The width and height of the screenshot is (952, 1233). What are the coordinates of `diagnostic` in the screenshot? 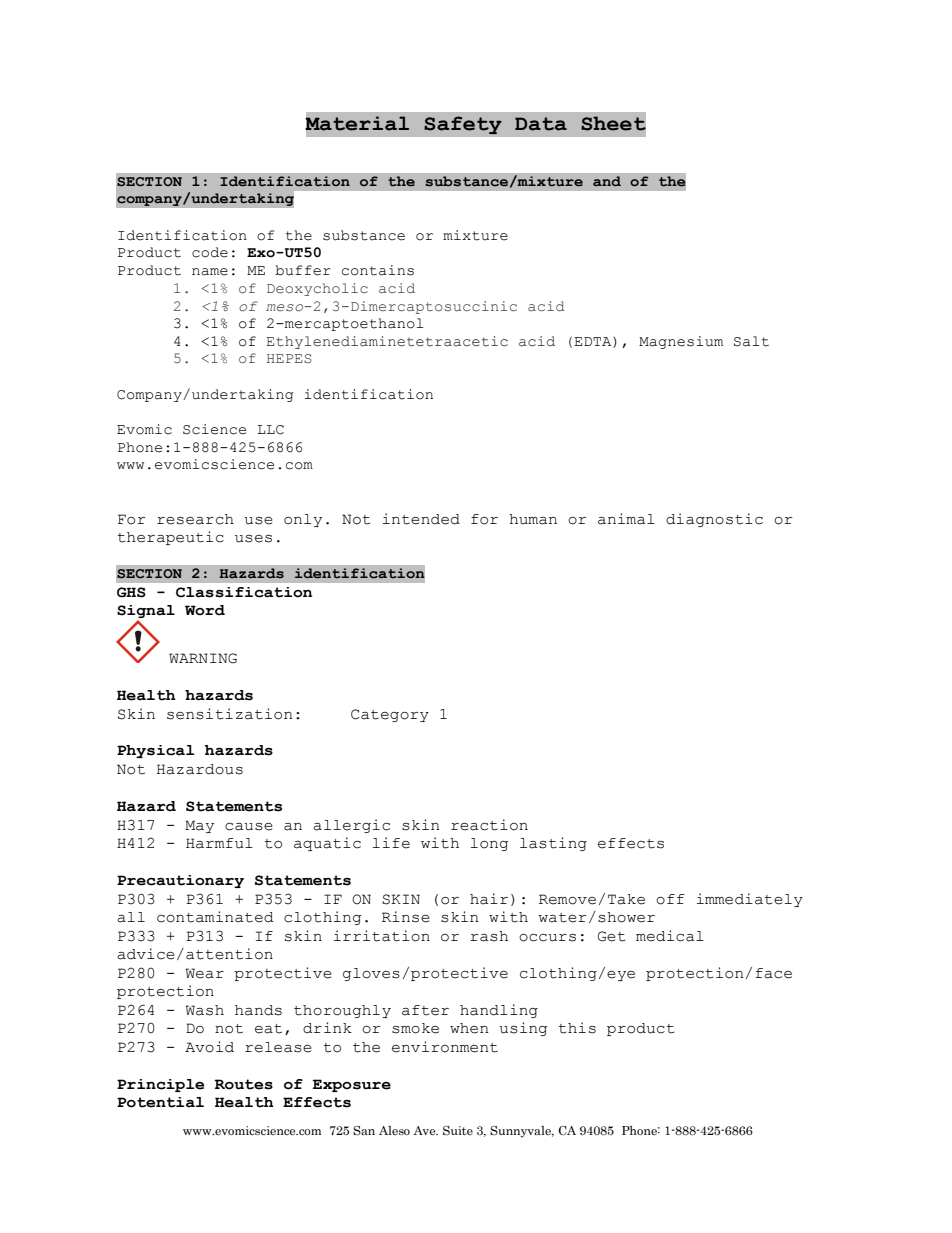 It's located at (714, 520).
